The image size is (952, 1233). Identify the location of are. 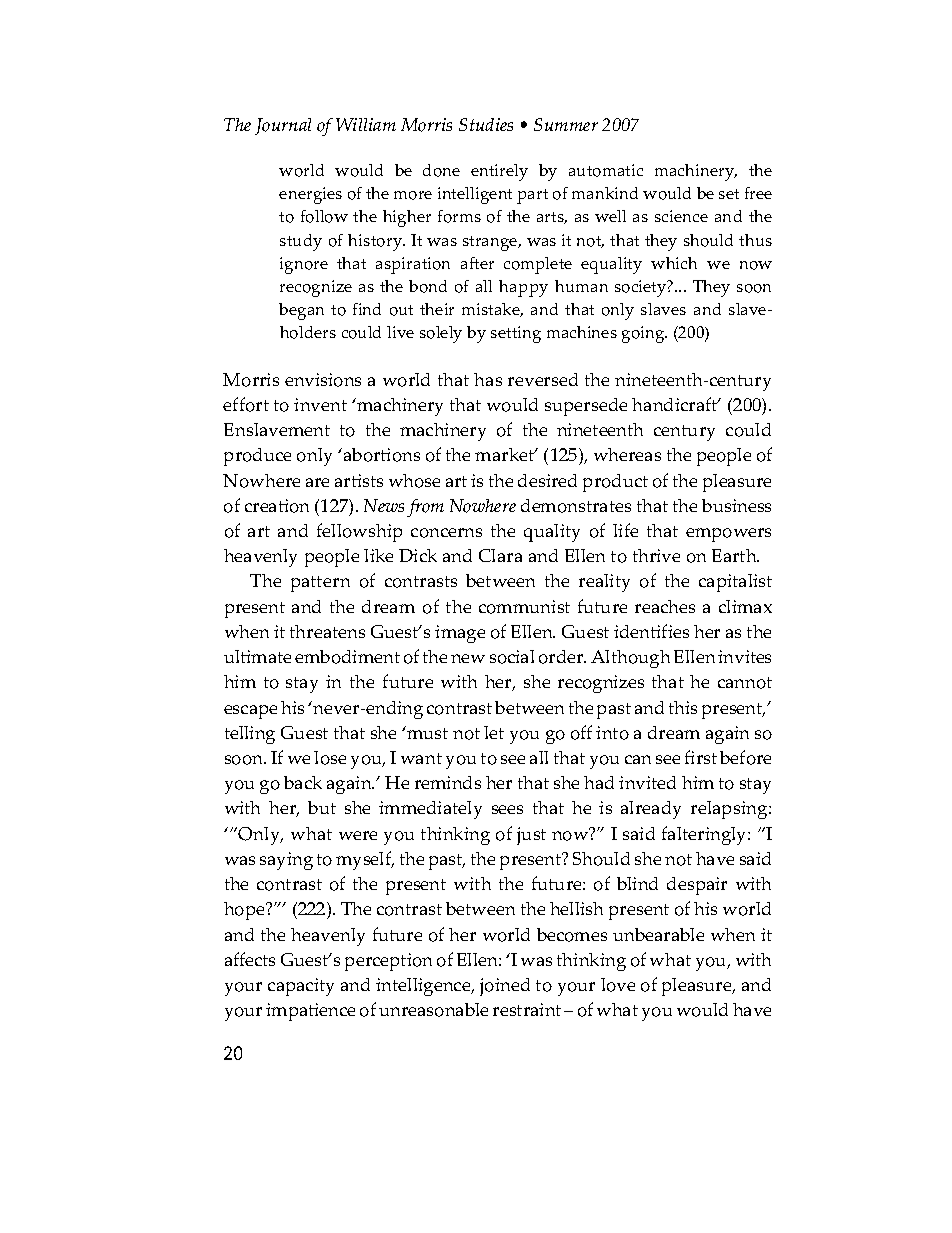
(317, 482).
